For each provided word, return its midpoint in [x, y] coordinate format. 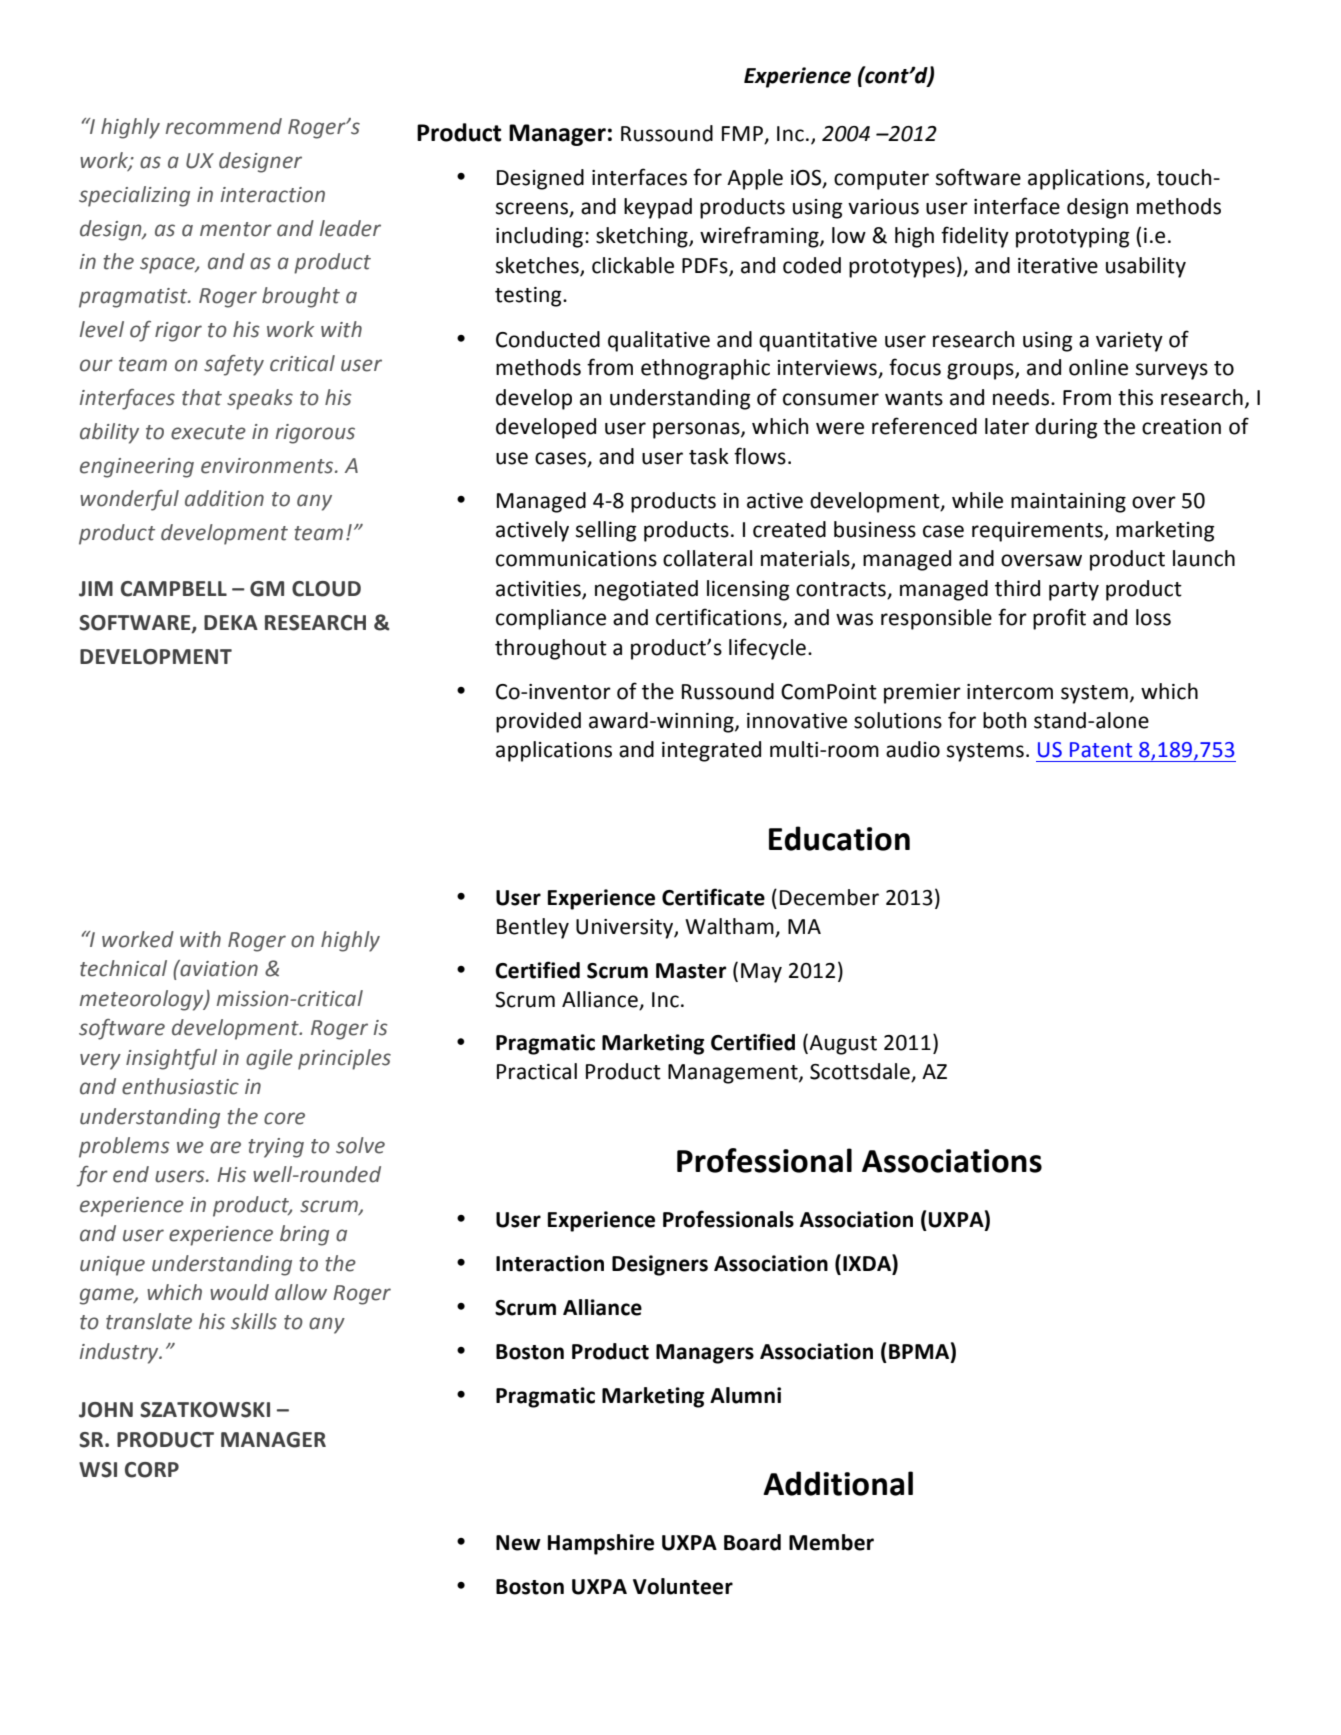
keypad [658, 208]
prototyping [1073, 238]
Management [734, 1074]
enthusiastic [180, 1086]
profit [1059, 619]
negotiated [646, 590]
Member [831, 1542]
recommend [224, 126]
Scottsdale [861, 1072]
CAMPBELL [174, 589]
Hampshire [601, 1544]
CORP [152, 1470]
